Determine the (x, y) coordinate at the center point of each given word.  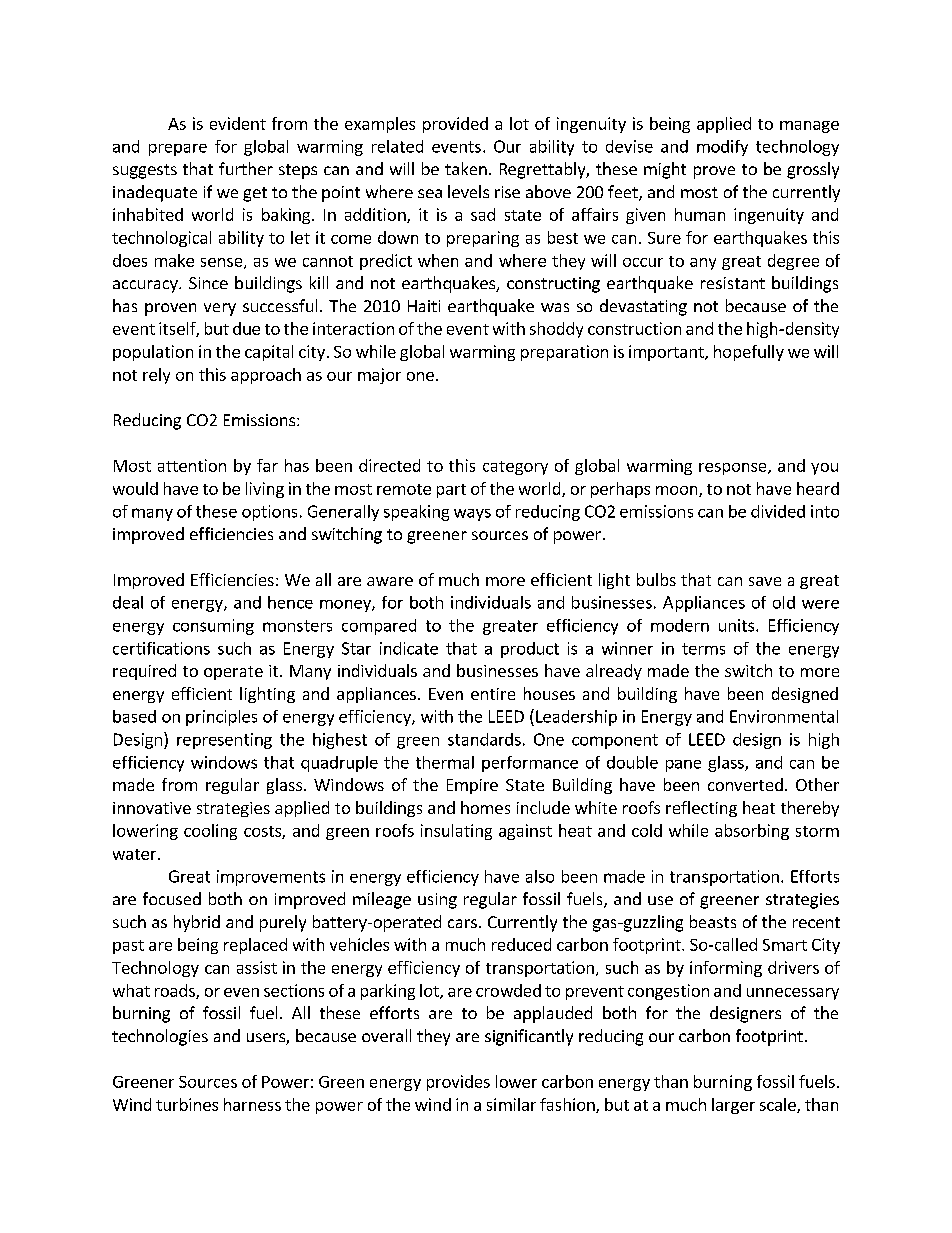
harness (252, 1104)
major (379, 376)
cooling (210, 832)
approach (266, 376)
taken (466, 168)
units (738, 625)
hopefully (749, 353)
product (530, 650)
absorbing (752, 832)
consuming (213, 627)
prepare (178, 150)
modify (722, 148)
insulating (456, 832)
